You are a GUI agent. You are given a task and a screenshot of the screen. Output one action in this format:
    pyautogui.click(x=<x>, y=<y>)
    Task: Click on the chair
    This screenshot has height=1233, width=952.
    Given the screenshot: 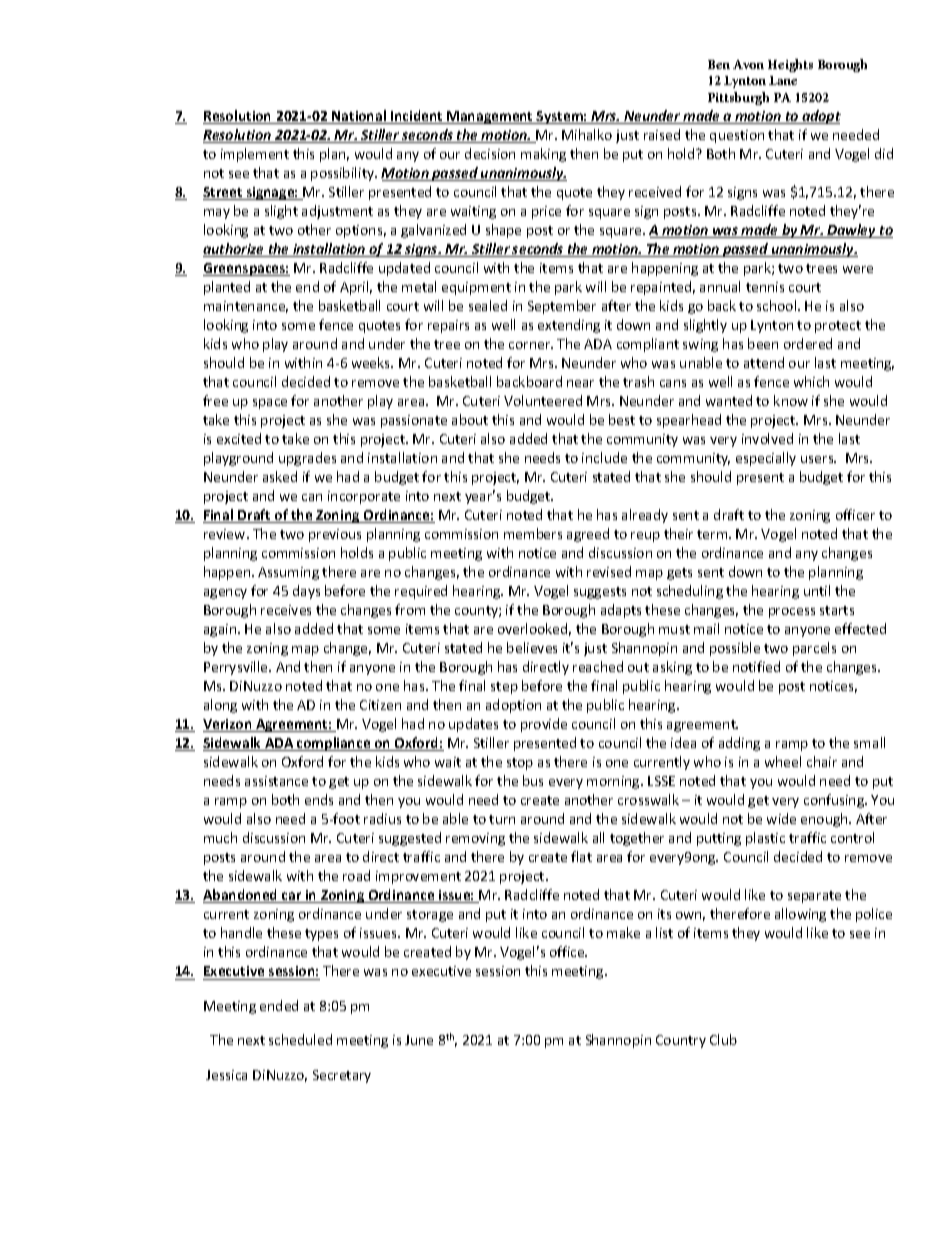 What is the action you would take?
    pyautogui.click(x=822, y=761)
